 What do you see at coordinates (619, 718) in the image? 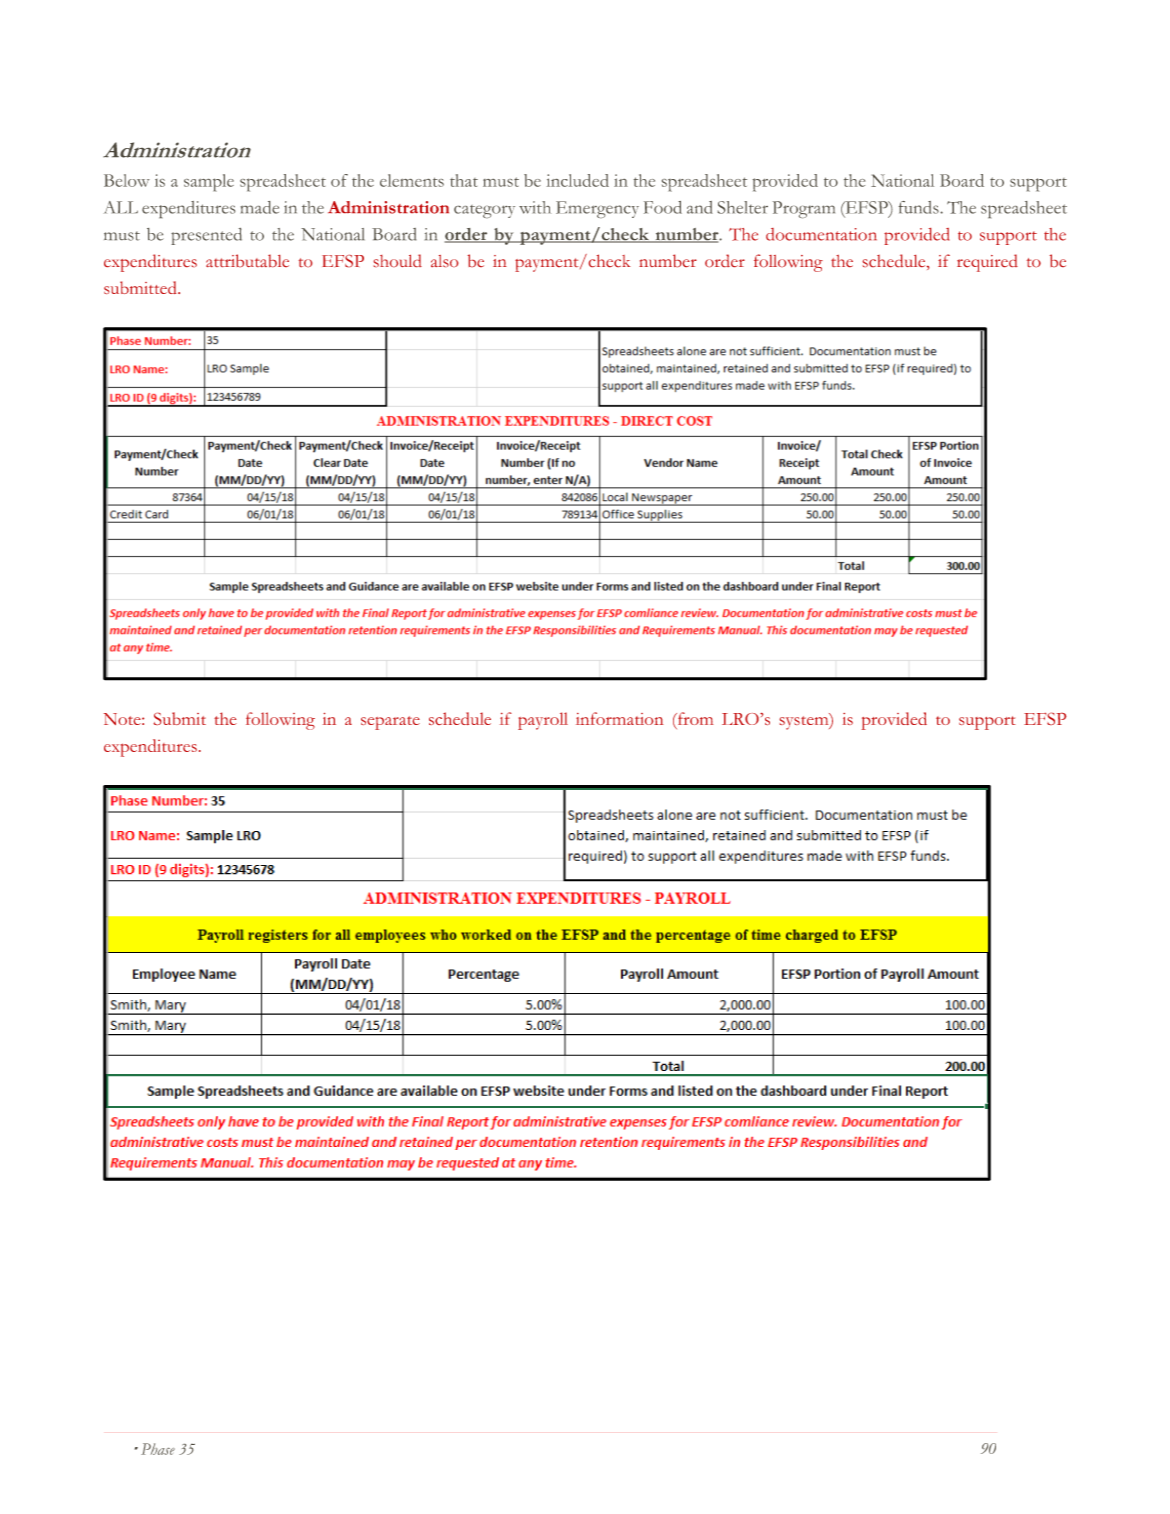
I see `information` at bounding box center [619, 718].
